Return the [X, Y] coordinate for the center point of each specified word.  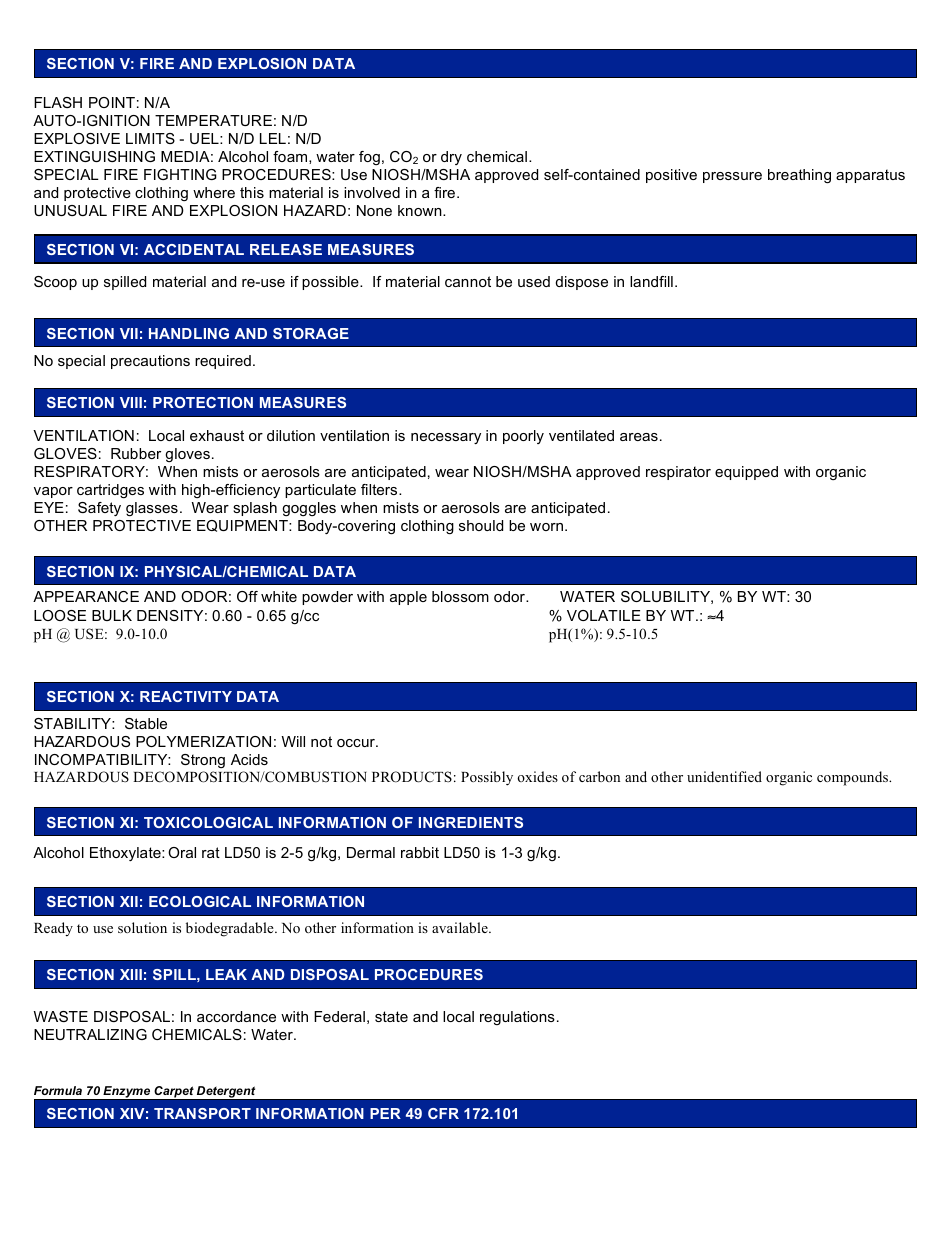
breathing [799, 176]
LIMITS [150, 138]
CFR [443, 1113]
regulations [517, 1018]
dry [451, 158]
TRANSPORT [202, 1113]
